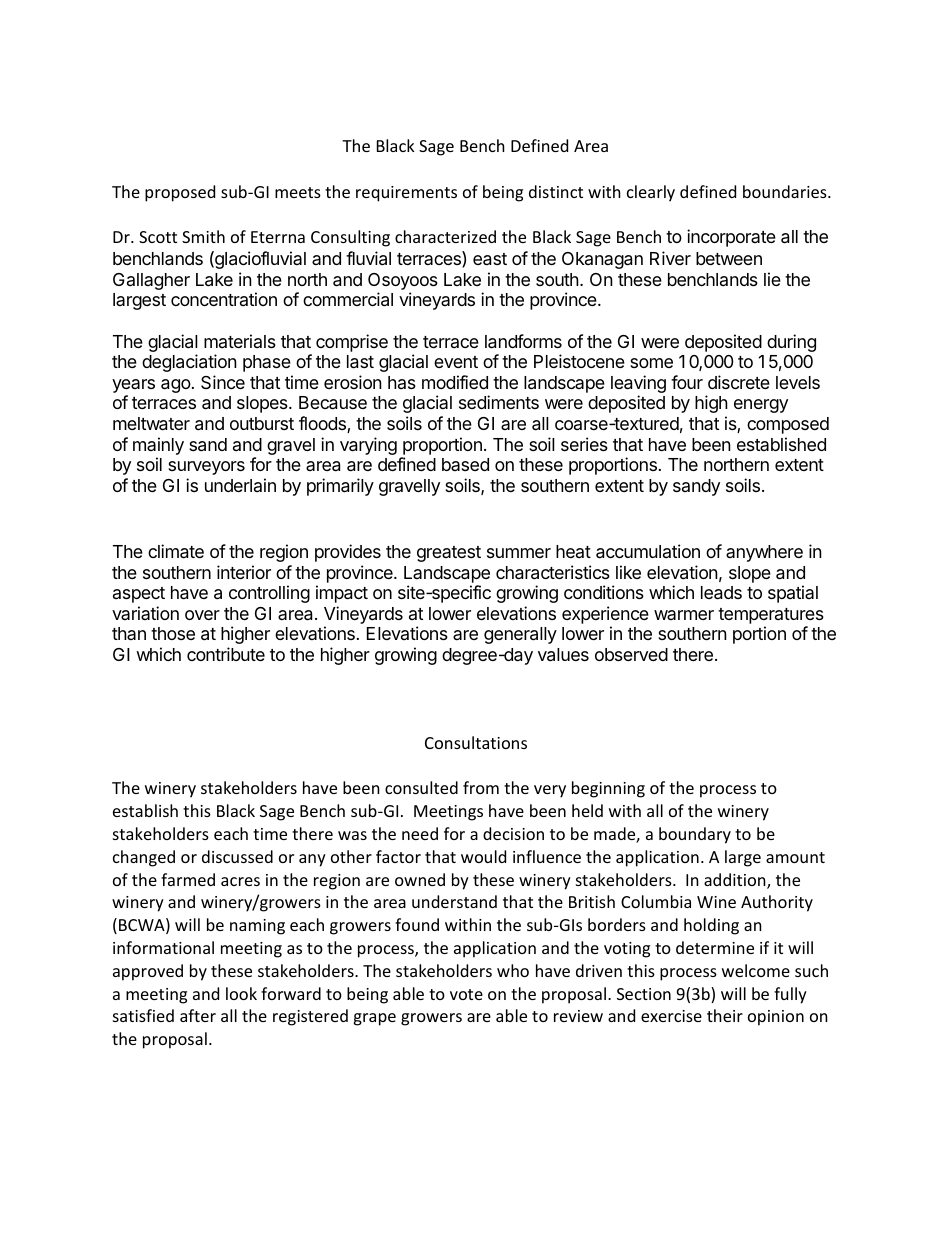  What do you see at coordinates (226, 654) in the screenshot?
I see `contribute` at bounding box center [226, 654].
